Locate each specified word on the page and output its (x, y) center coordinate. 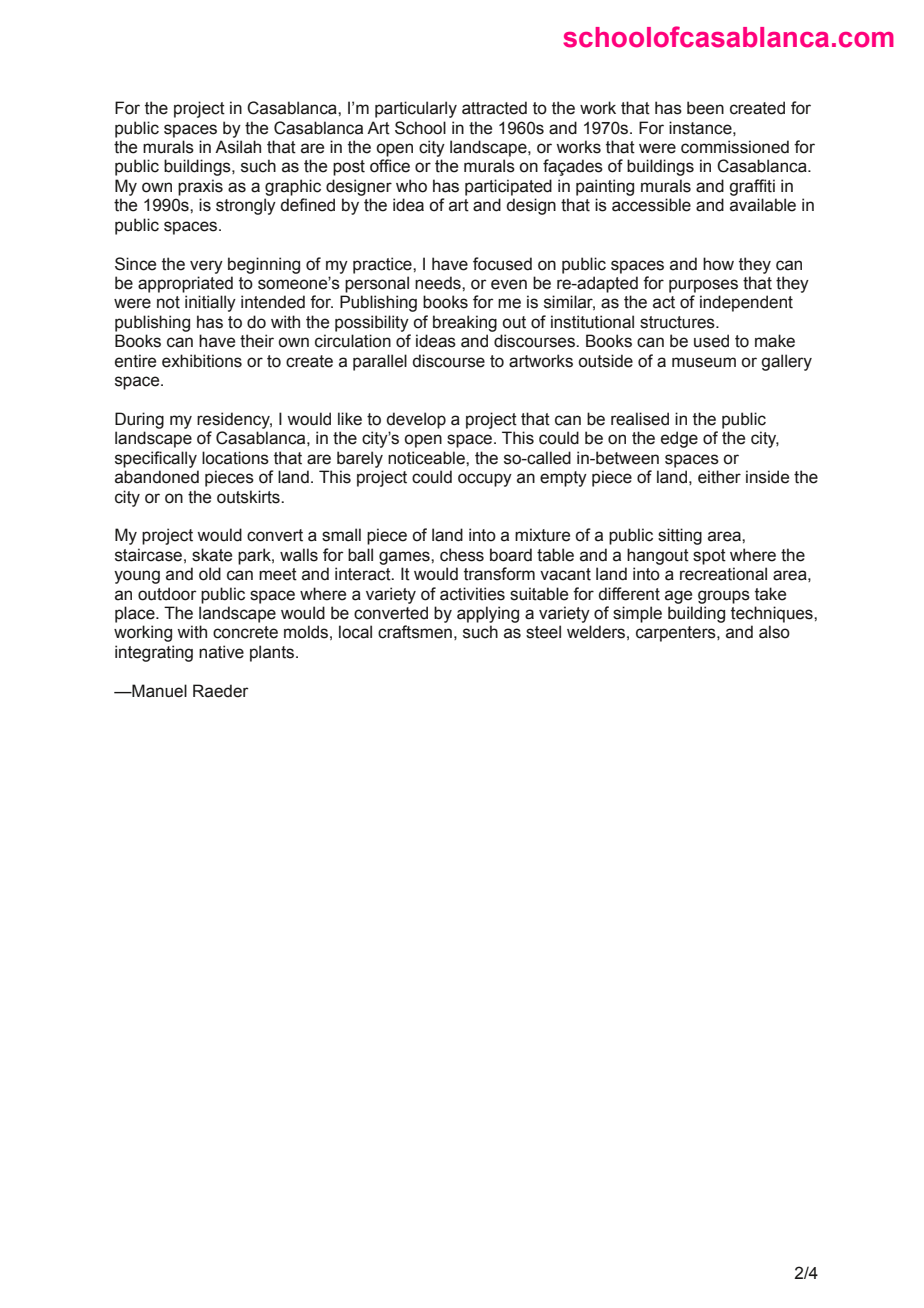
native (221, 652)
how (718, 264)
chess (462, 555)
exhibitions (202, 361)
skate (212, 555)
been (705, 108)
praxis (200, 187)
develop (416, 420)
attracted (494, 108)
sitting (680, 536)
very (206, 267)
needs (439, 283)
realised (640, 419)
